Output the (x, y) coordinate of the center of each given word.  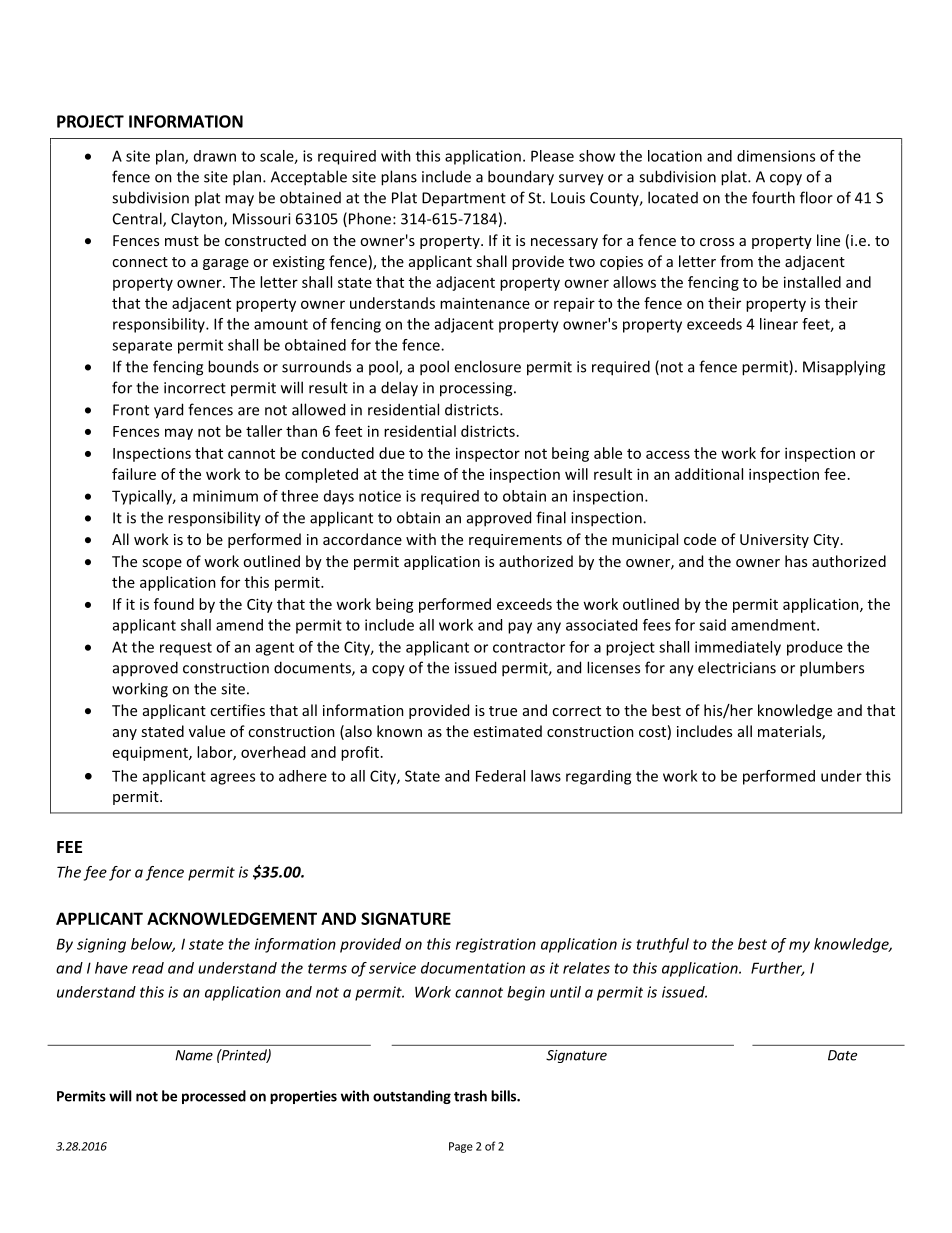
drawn (215, 156)
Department (464, 199)
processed (214, 1097)
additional (709, 474)
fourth (773, 197)
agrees (233, 779)
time (423, 474)
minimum (225, 496)
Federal (500, 776)
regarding (598, 777)
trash (470, 1096)
